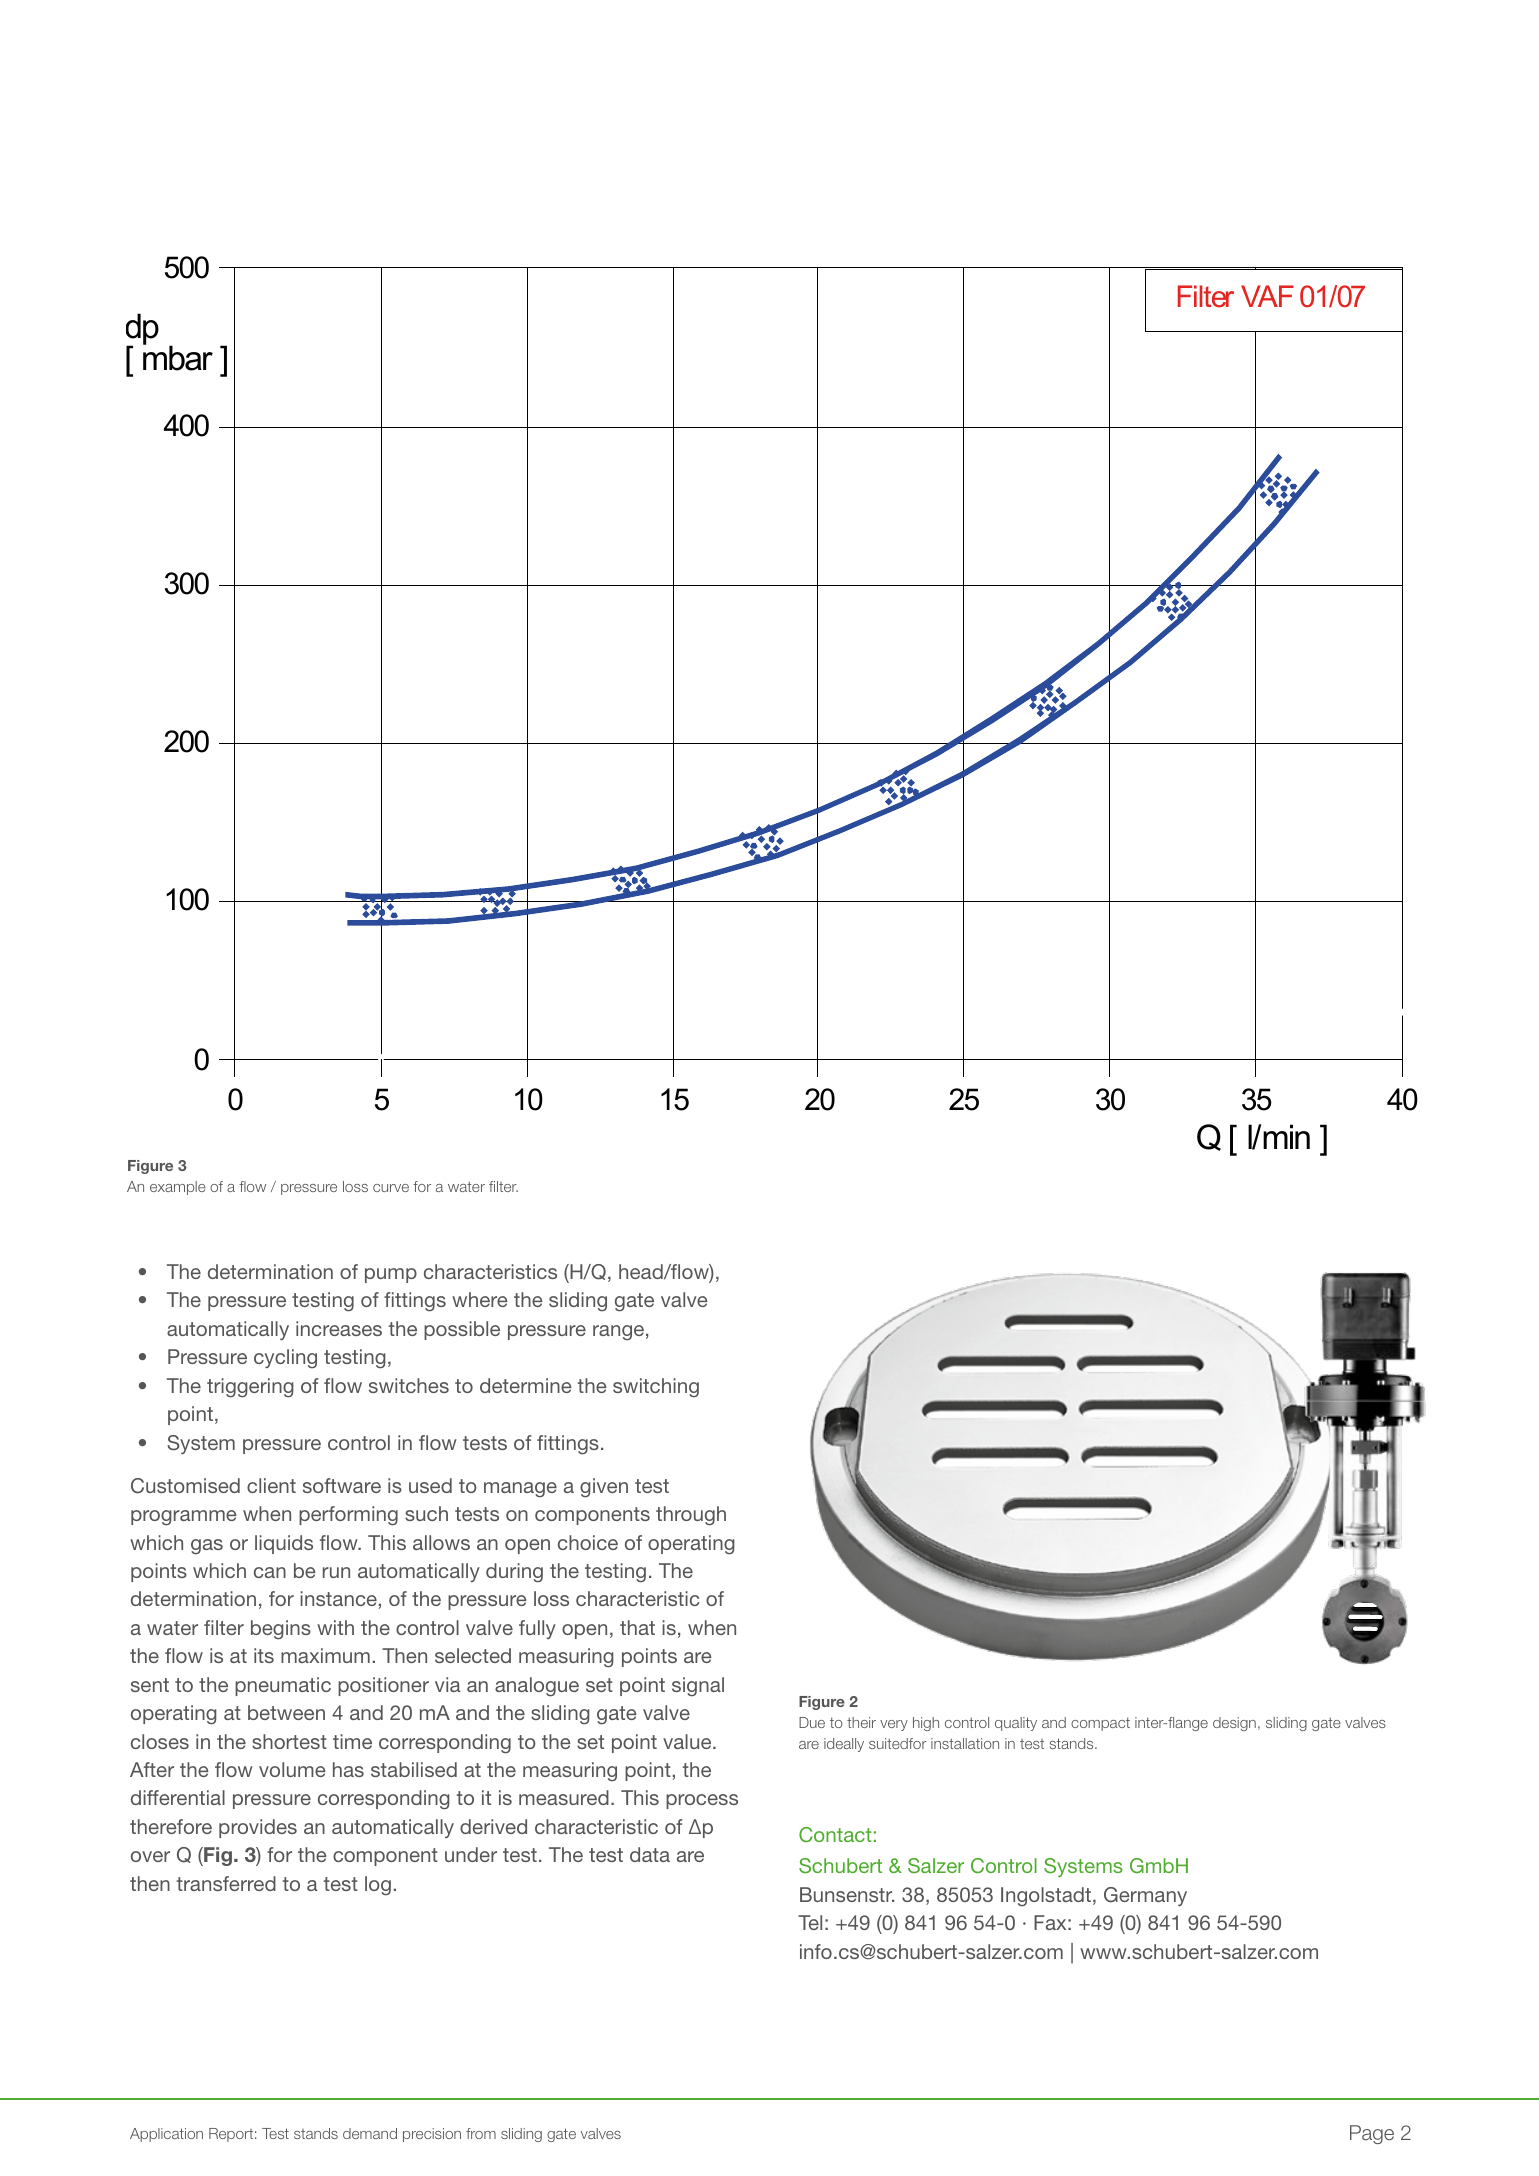 Image resolution: width=1539 pixels, height=2176 pixels. Describe the element at coordinates (391, 1275) in the document. I see `pump` at that location.
